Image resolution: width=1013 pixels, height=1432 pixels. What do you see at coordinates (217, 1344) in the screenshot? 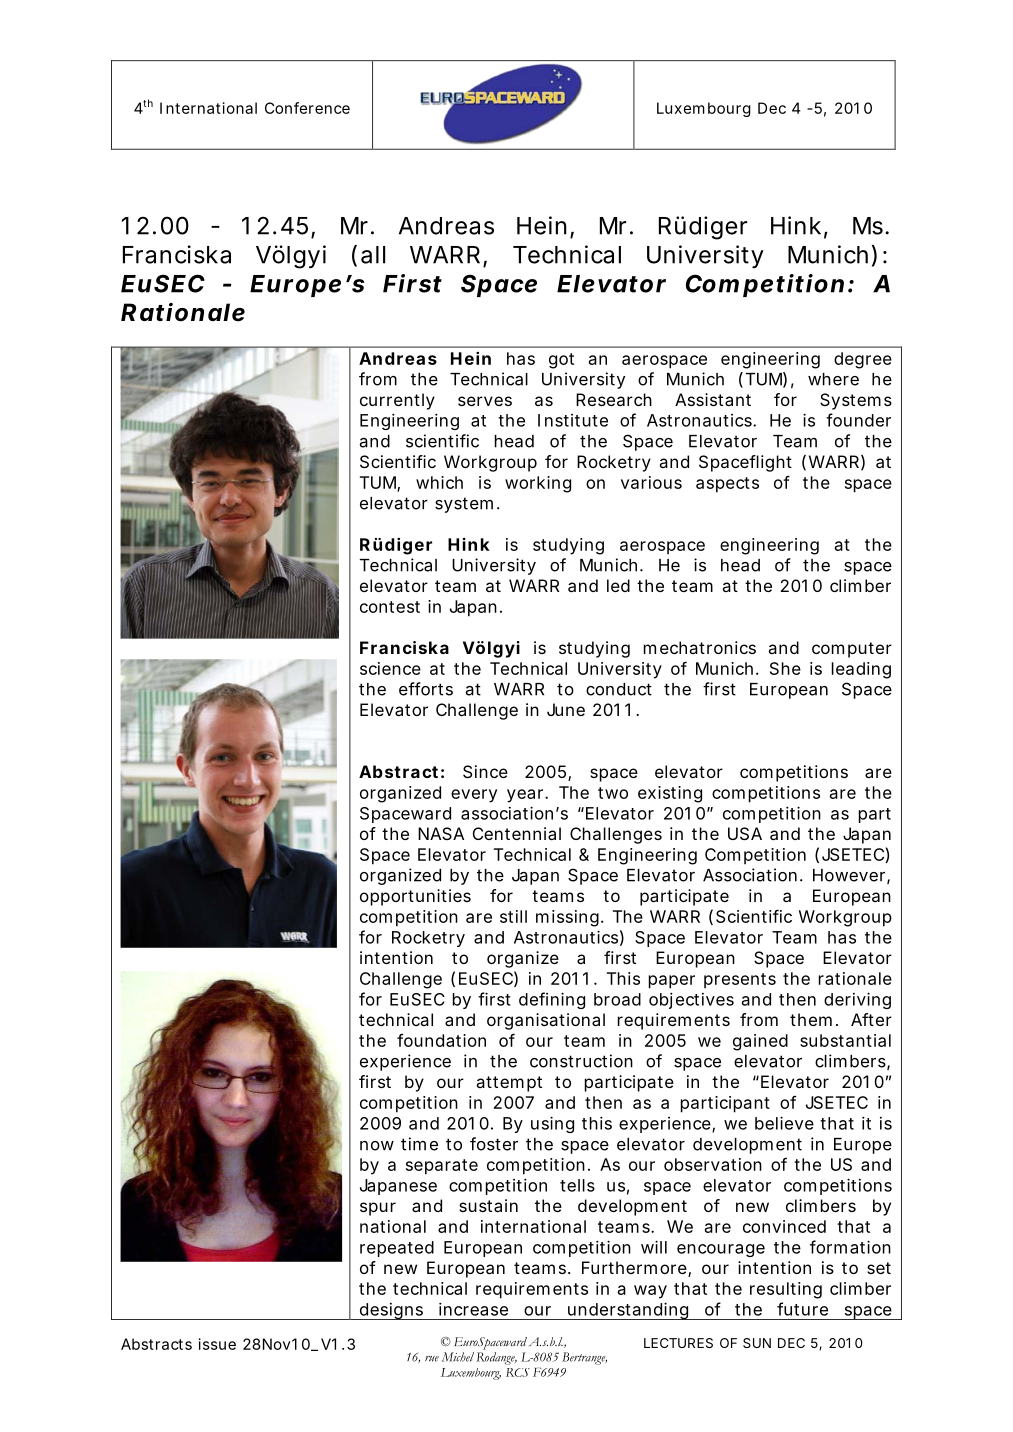
I see `issue` at bounding box center [217, 1344].
